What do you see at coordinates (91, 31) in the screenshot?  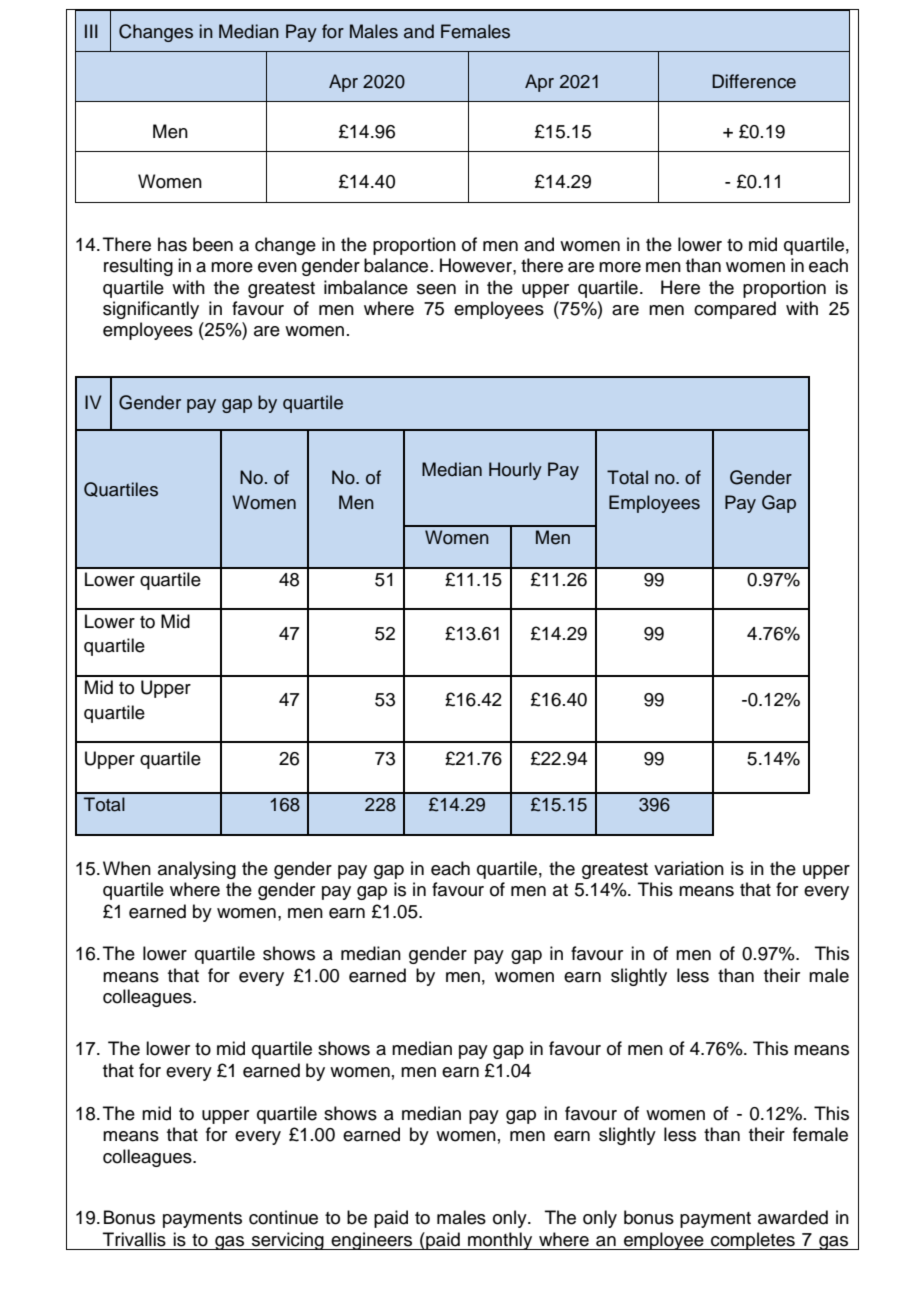 I see `III` at bounding box center [91, 31].
